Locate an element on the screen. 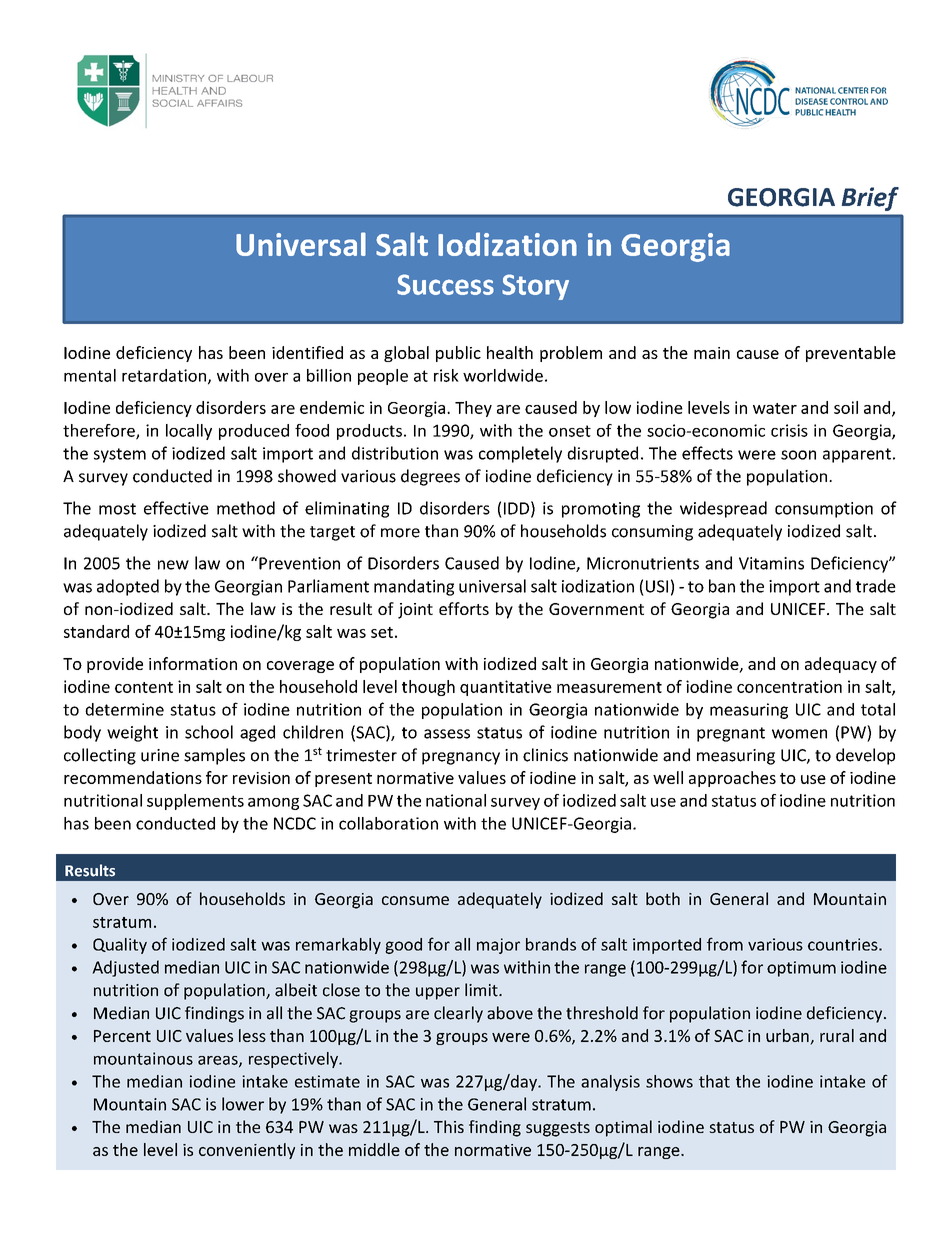 This screenshot has height=1233, width=952. lower is located at coordinates (243, 1104).
